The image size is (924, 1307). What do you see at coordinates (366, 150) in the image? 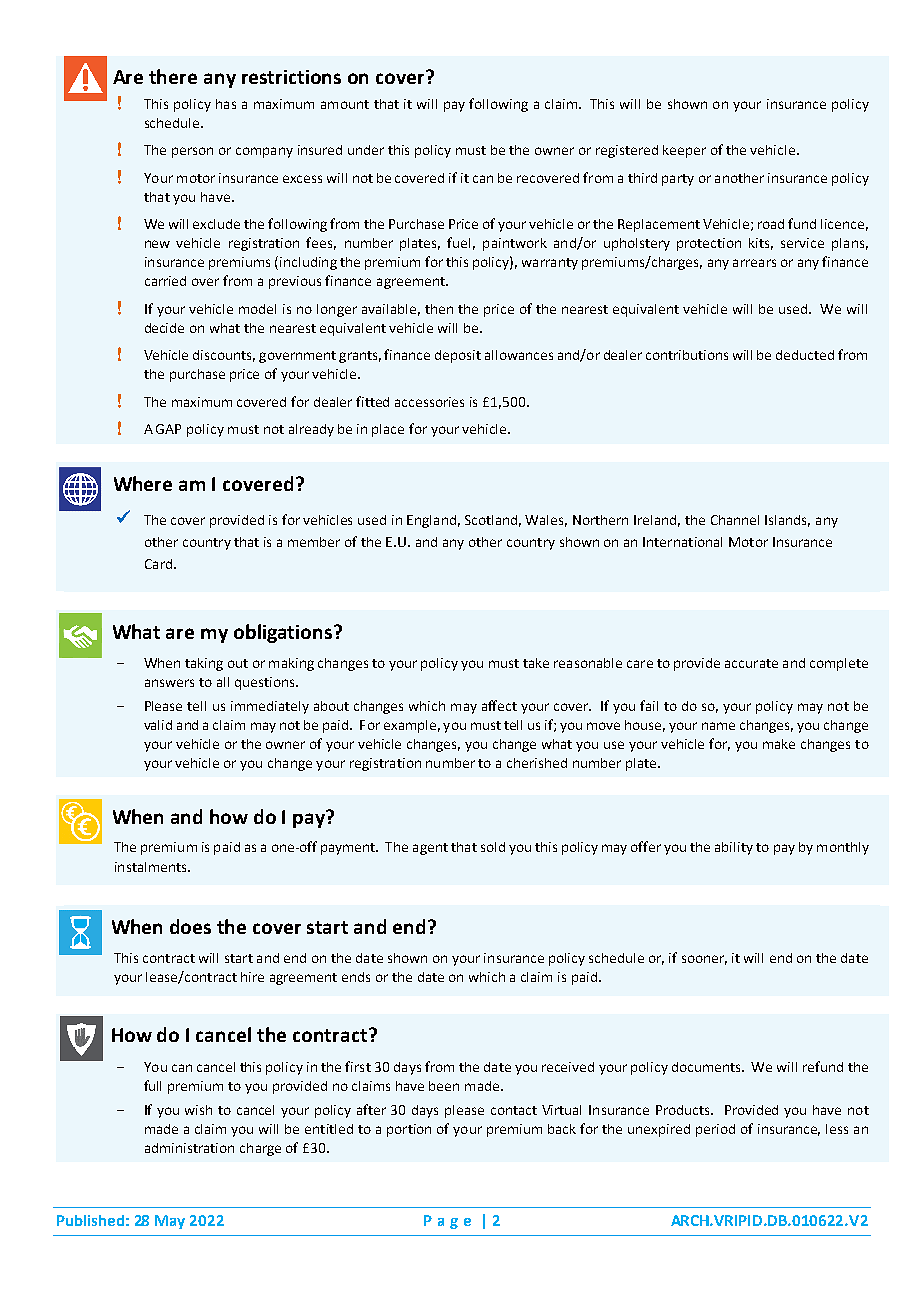
I see `under` at bounding box center [366, 150].
